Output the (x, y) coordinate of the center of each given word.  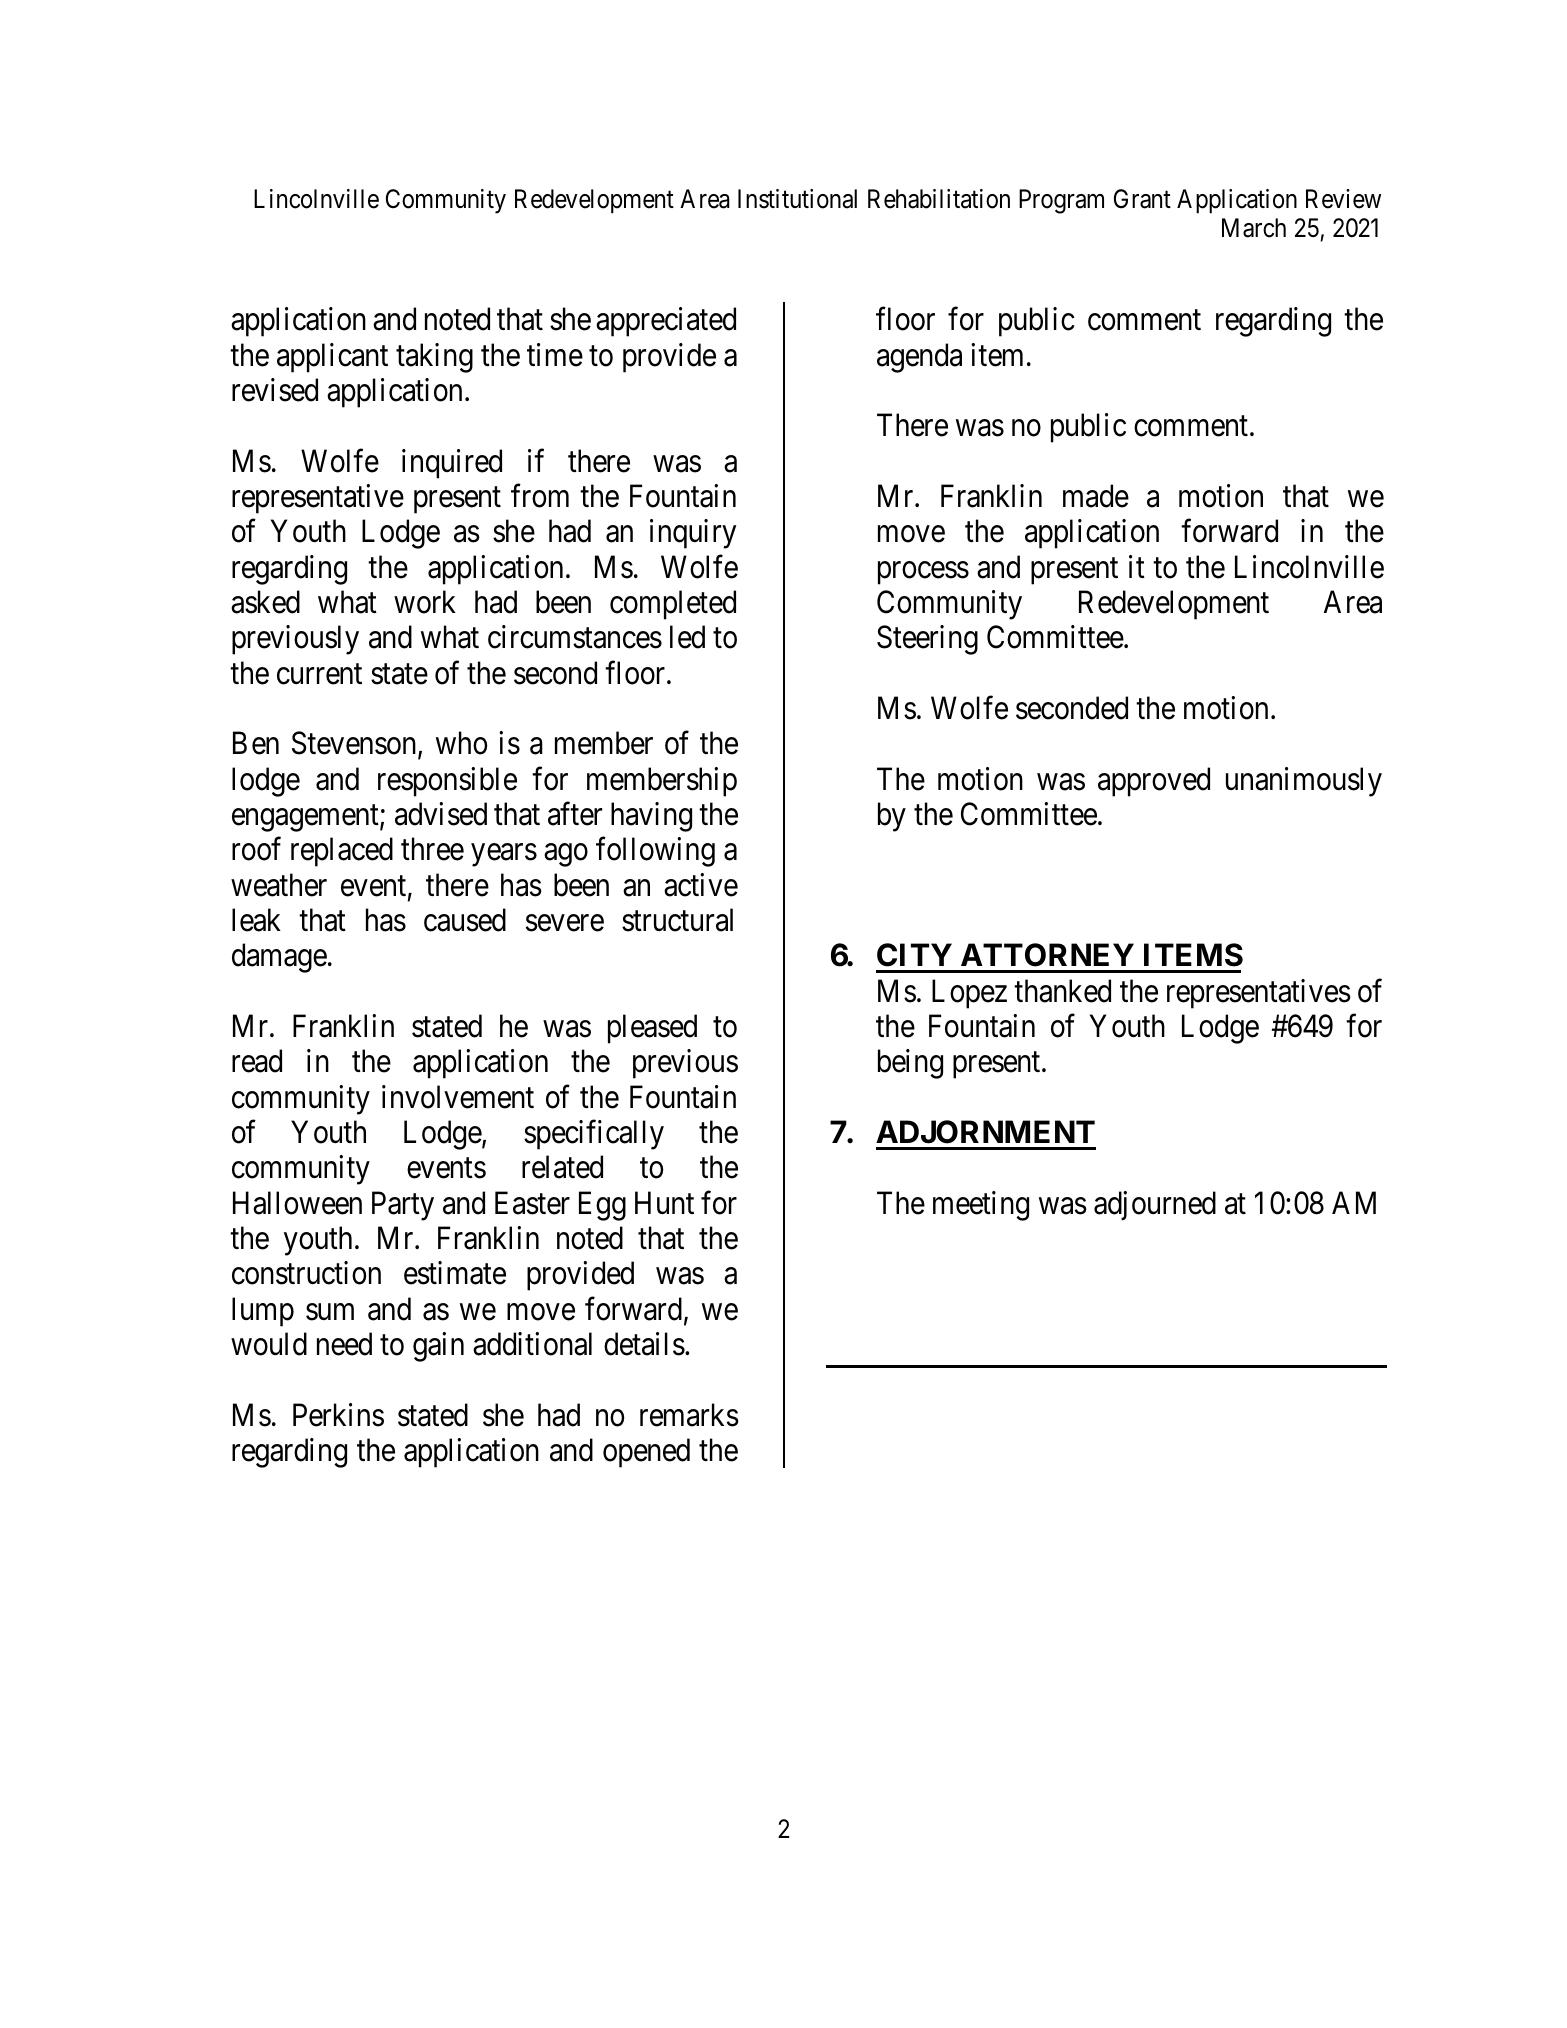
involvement (458, 1097)
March (1254, 228)
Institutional (797, 199)
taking (434, 358)
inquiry (693, 534)
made (1096, 496)
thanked (1062, 991)
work (425, 602)
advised (441, 814)
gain (438, 1347)
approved (1154, 782)
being (910, 1064)
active (701, 885)
